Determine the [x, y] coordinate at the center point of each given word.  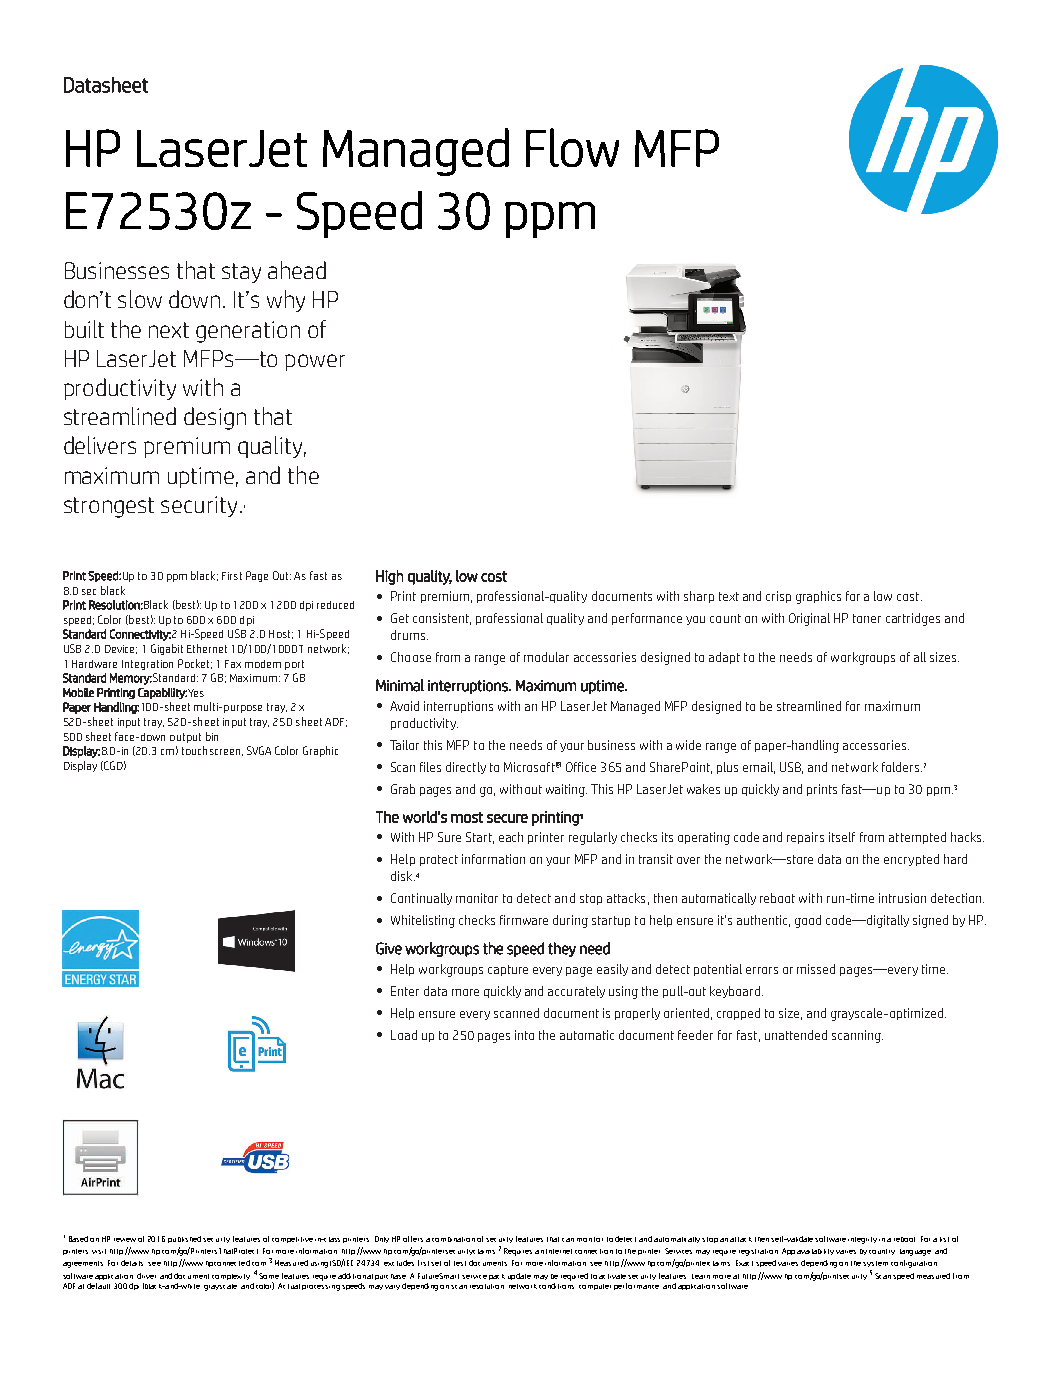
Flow [572, 147]
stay [241, 273]
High [389, 577]
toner [867, 618]
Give [389, 948]
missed [816, 969]
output [185, 738]
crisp [778, 597]
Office [581, 767]
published [184, 1239]
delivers [100, 445]
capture [508, 970]
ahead [297, 270]
